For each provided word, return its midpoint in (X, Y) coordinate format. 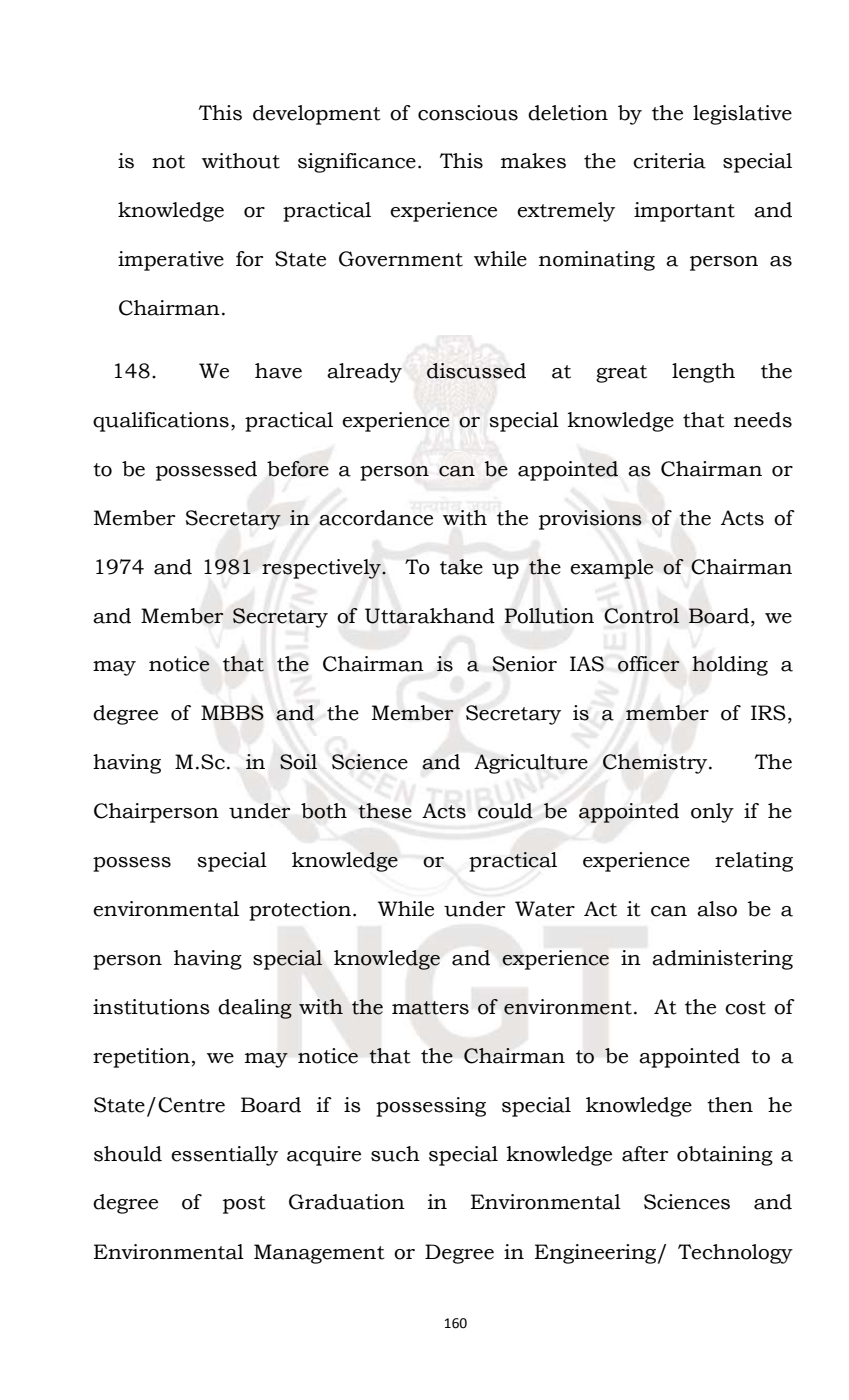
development (317, 115)
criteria (669, 161)
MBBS (232, 713)
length (703, 373)
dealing (255, 1009)
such (395, 1154)
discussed (476, 371)
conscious (468, 113)
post (244, 1205)
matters (430, 1008)
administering (722, 960)
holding (730, 666)
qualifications (161, 422)
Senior (524, 664)
